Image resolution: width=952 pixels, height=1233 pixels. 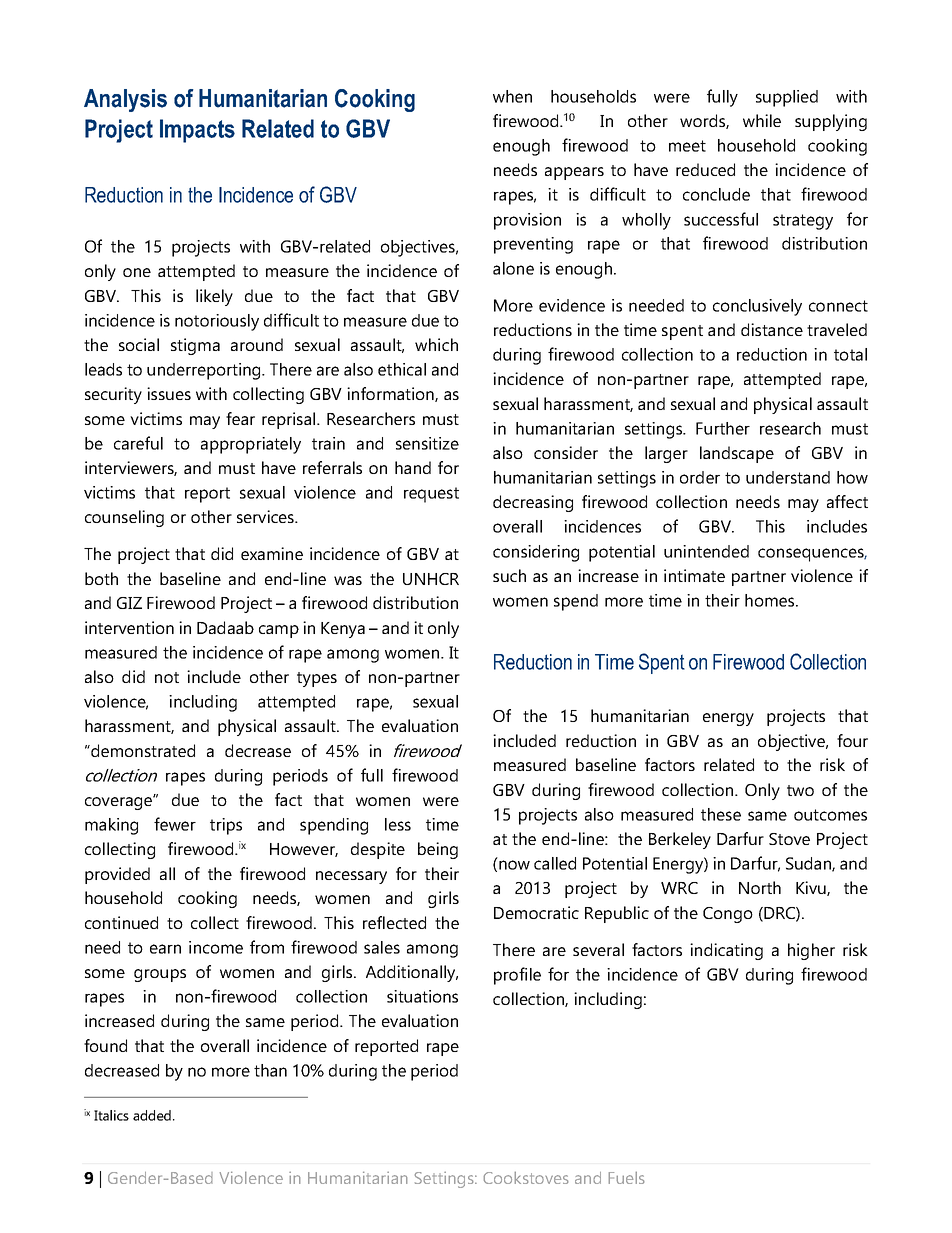 I want to click on intervention, so click(x=129, y=627).
